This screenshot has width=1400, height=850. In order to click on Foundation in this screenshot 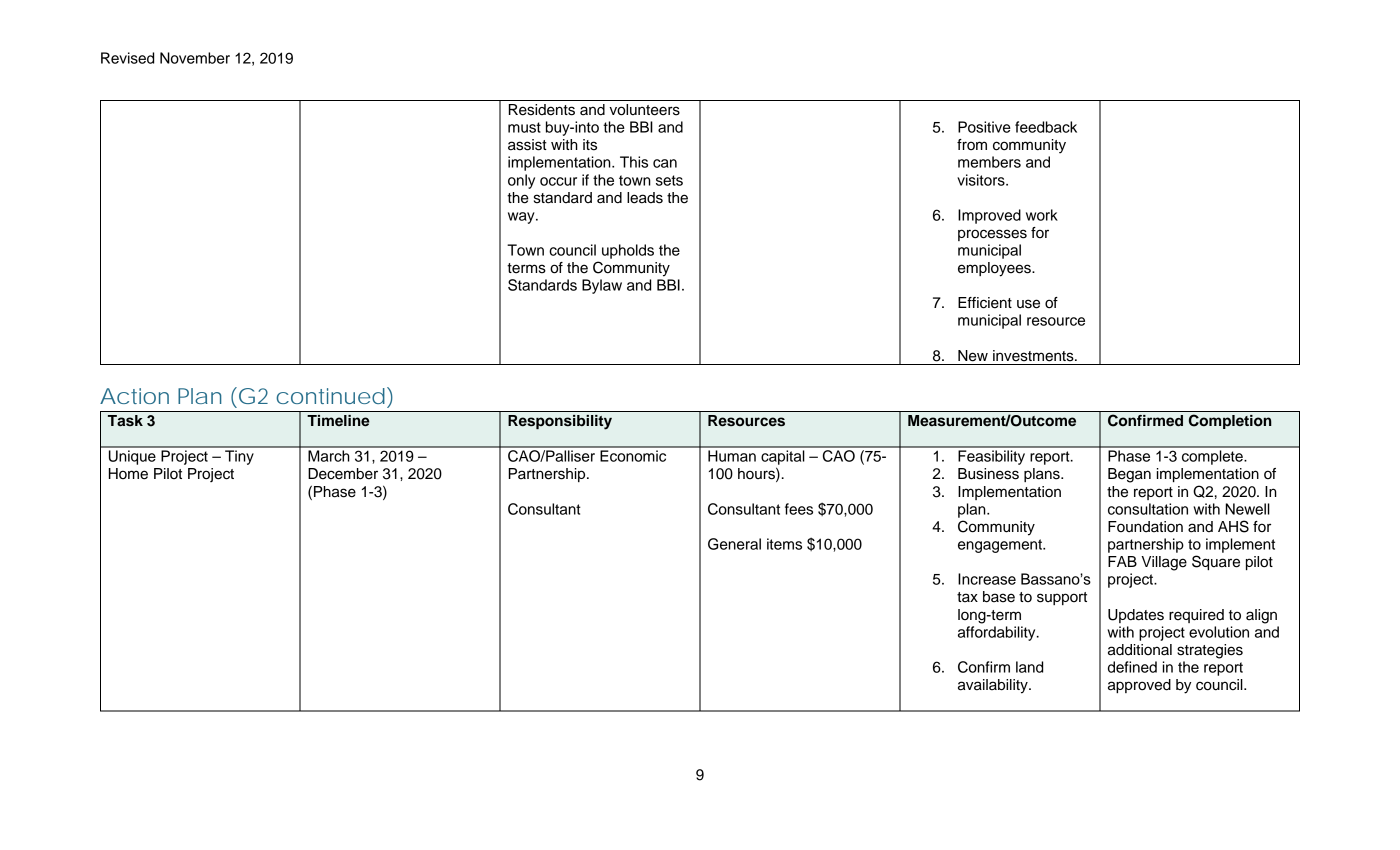, I will do `click(1145, 527)`.
